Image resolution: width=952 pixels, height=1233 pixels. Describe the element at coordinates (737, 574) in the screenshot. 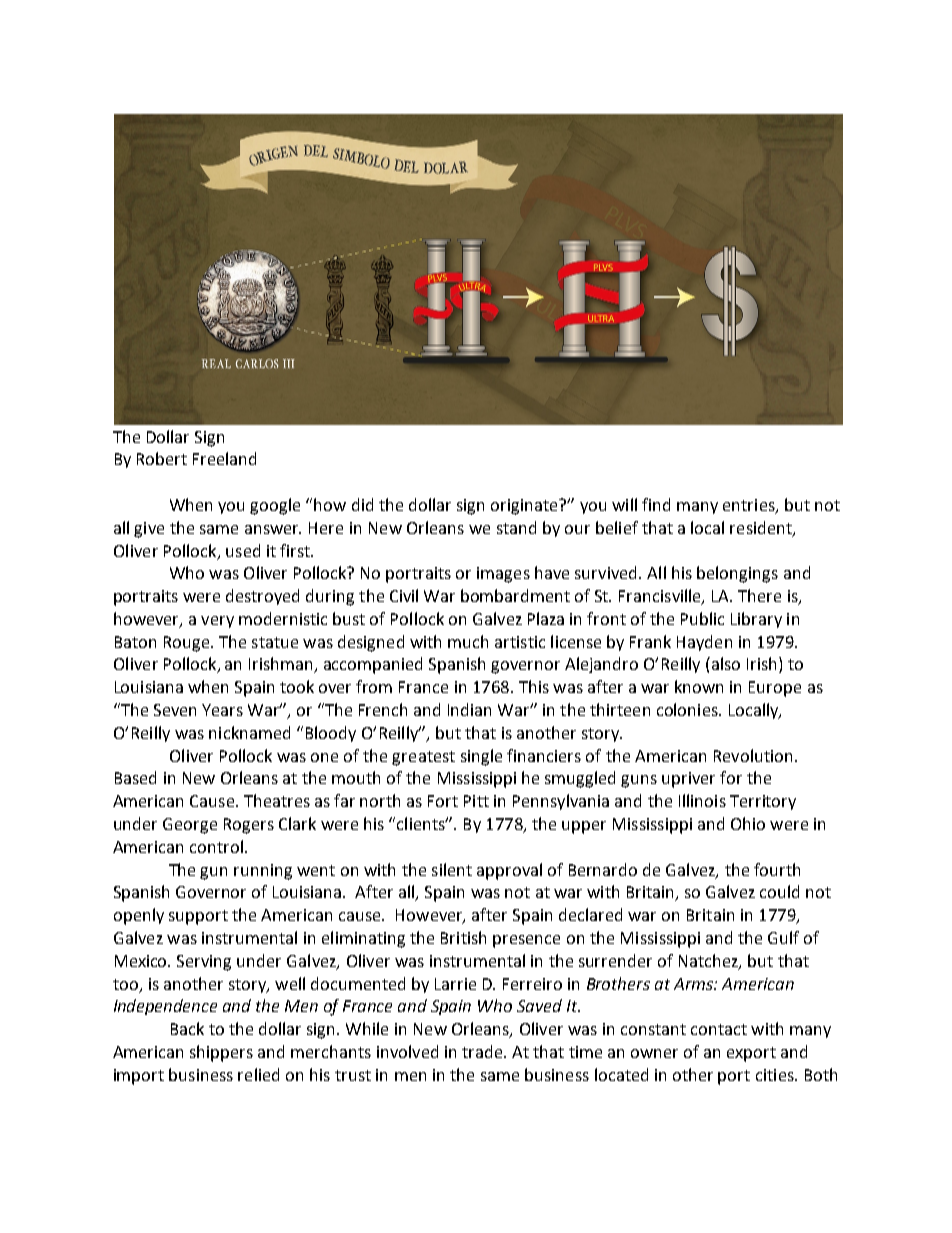

I see `belongings` at that location.
